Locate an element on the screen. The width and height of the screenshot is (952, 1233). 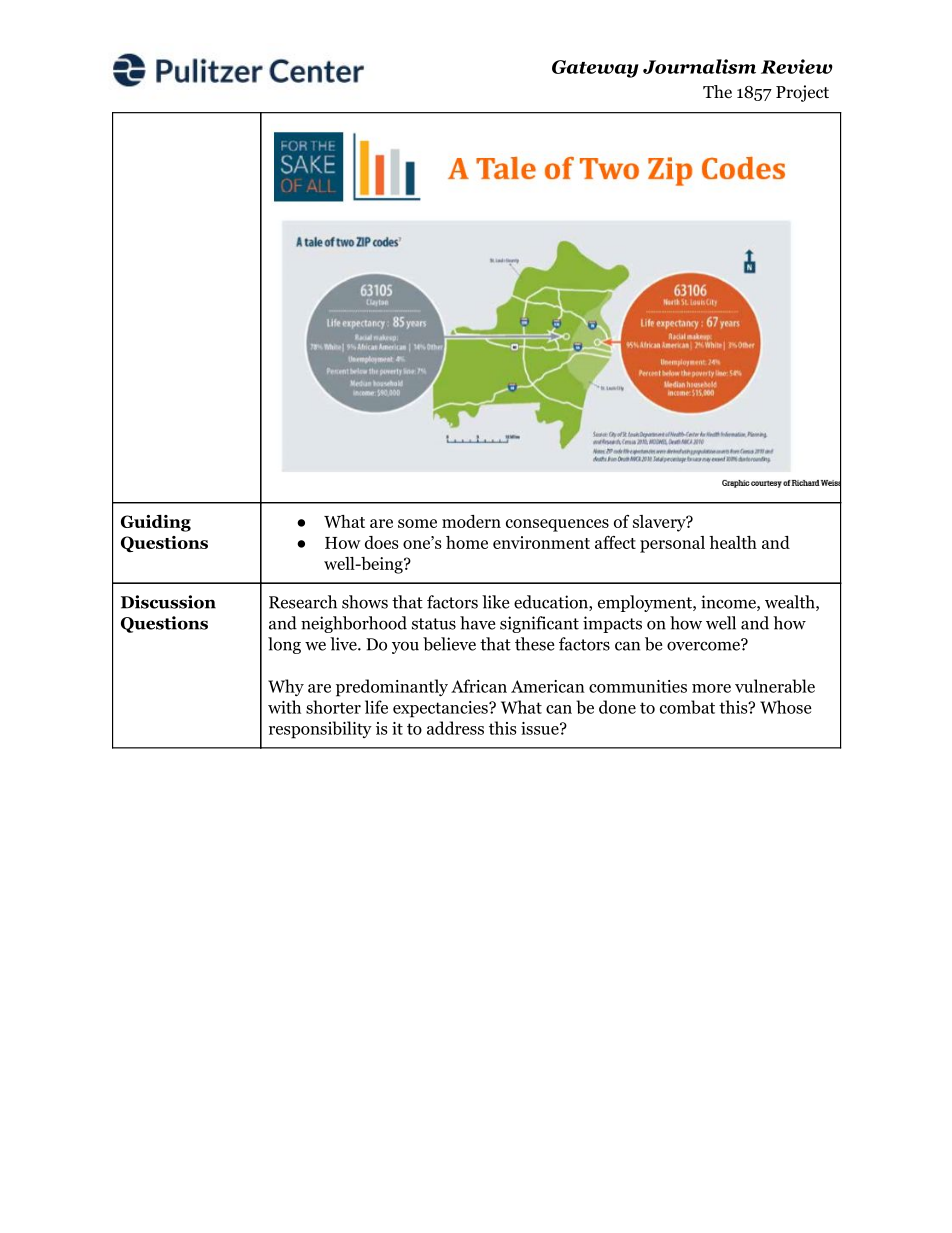
modern is located at coordinates (471, 521).
